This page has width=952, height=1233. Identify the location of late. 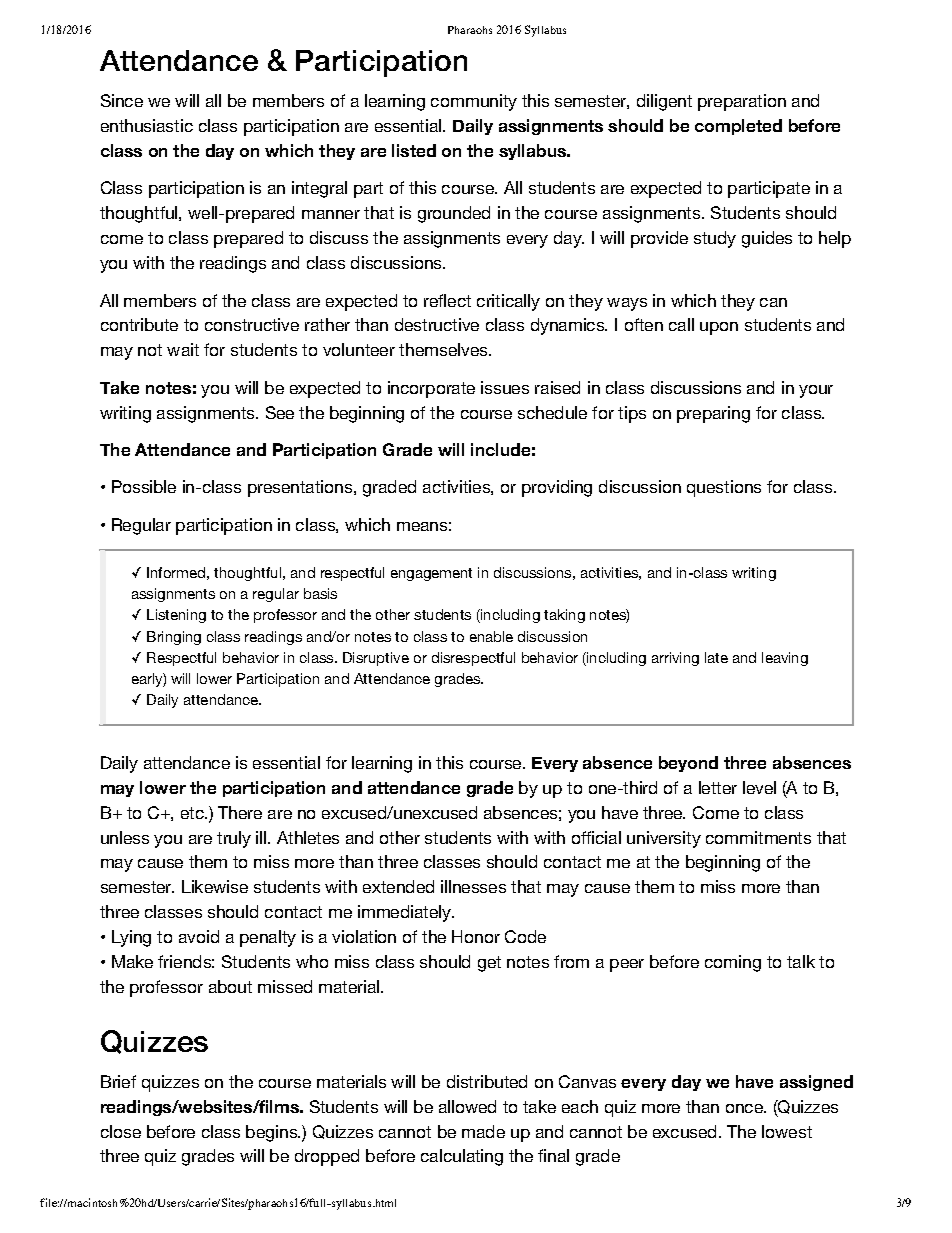
(716, 657).
